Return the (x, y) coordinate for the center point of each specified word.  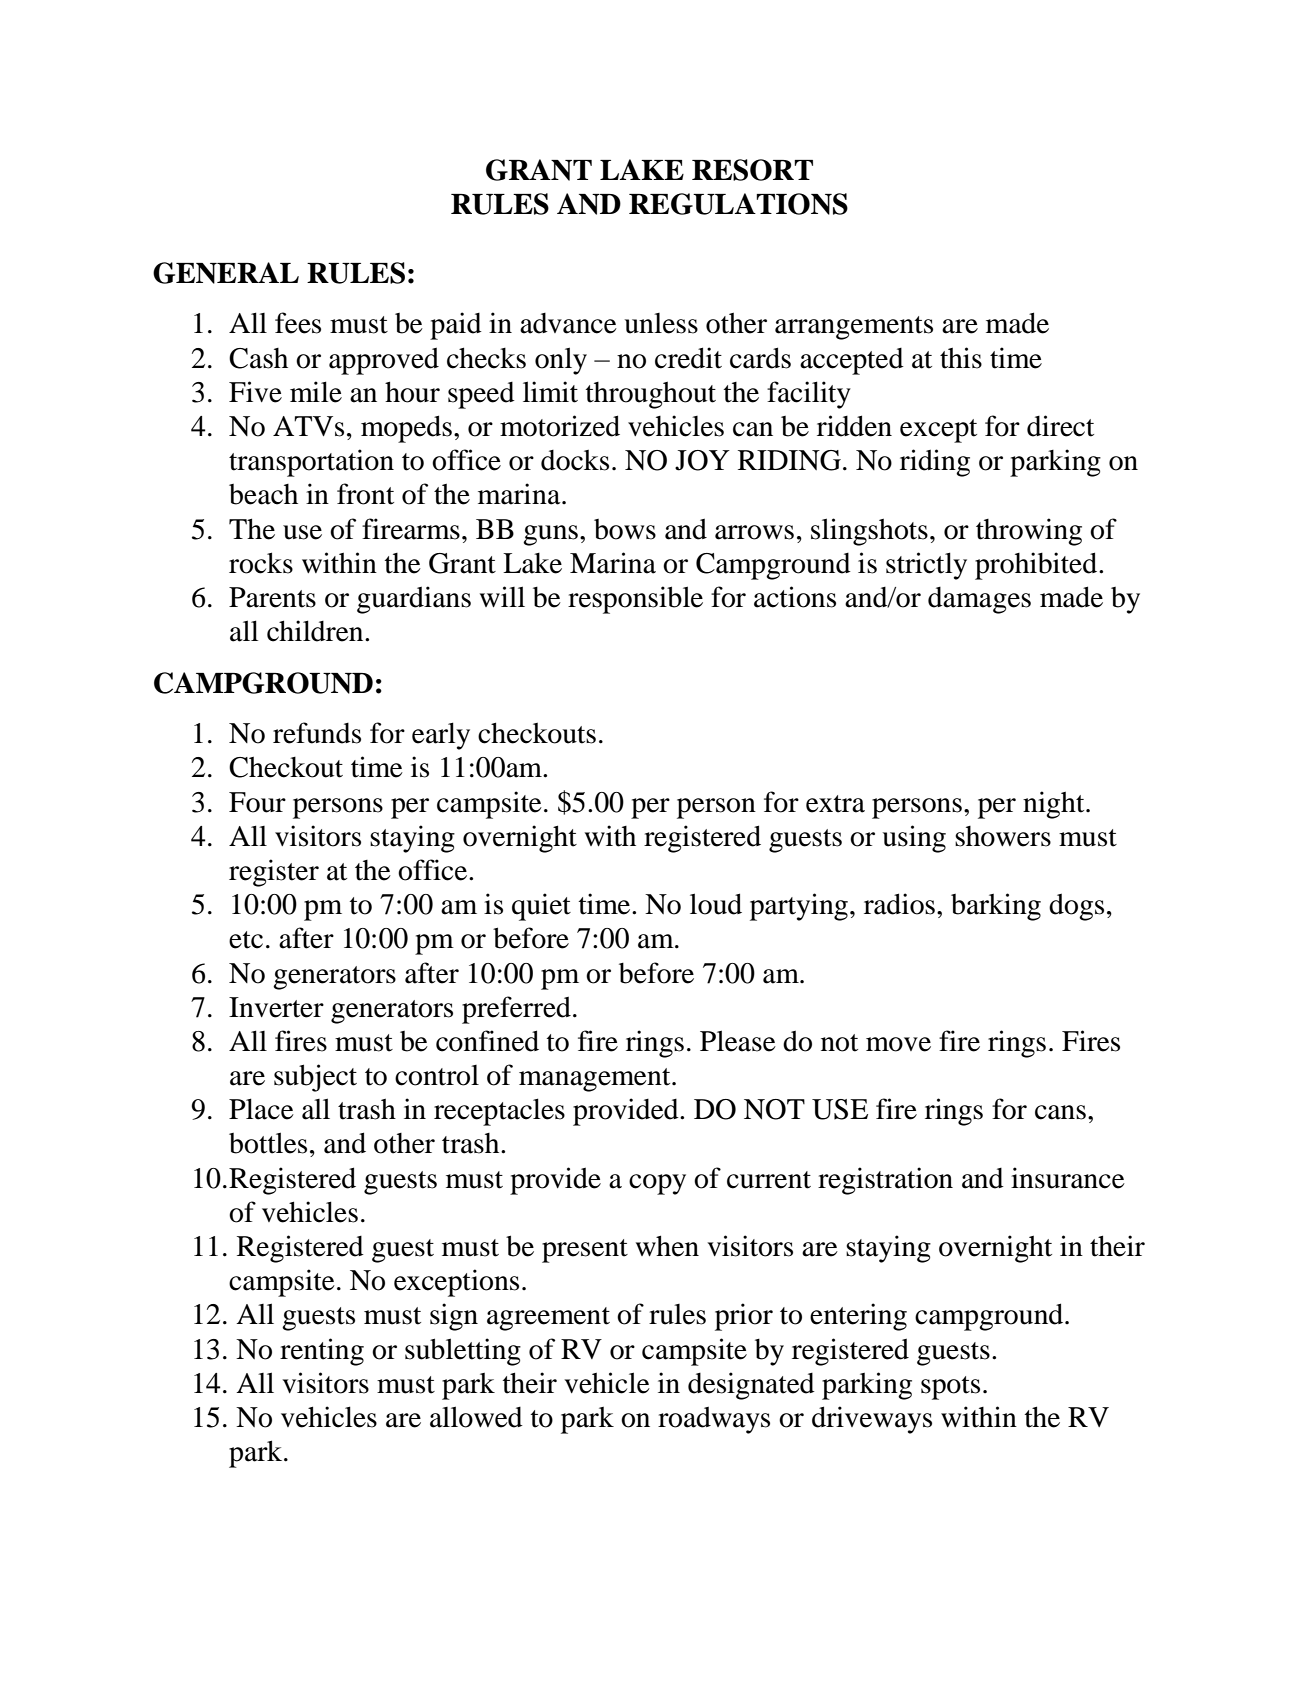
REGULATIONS (738, 204)
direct (1060, 426)
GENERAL (226, 273)
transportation (311, 463)
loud (716, 904)
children (316, 631)
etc (246, 940)
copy (657, 1184)
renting (322, 1352)
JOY (702, 460)
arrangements (854, 328)
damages (979, 600)
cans (1060, 1112)
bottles (268, 1143)
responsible (635, 600)
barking (996, 907)
